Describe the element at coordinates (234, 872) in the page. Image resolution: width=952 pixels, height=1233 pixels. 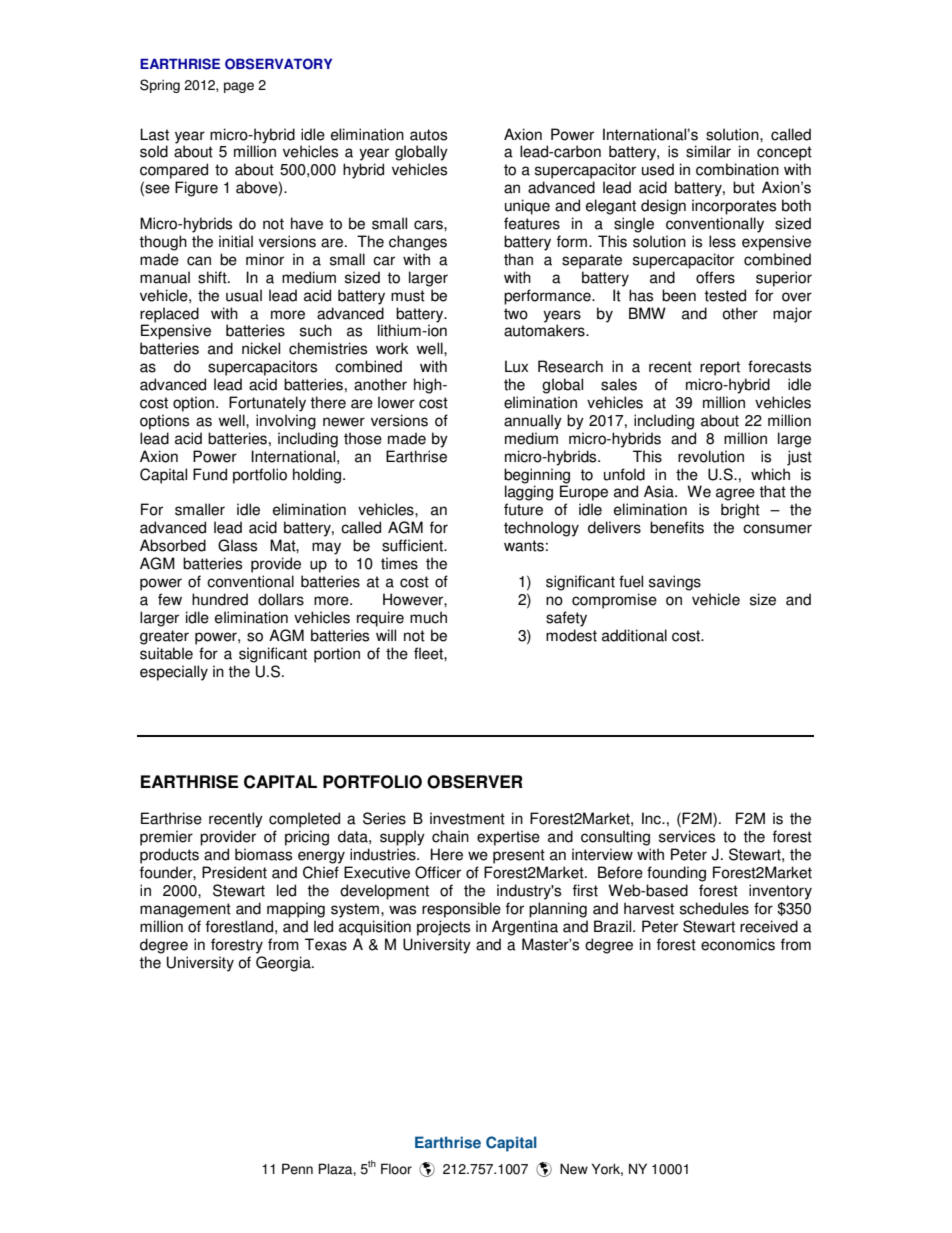
I see `President` at that location.
